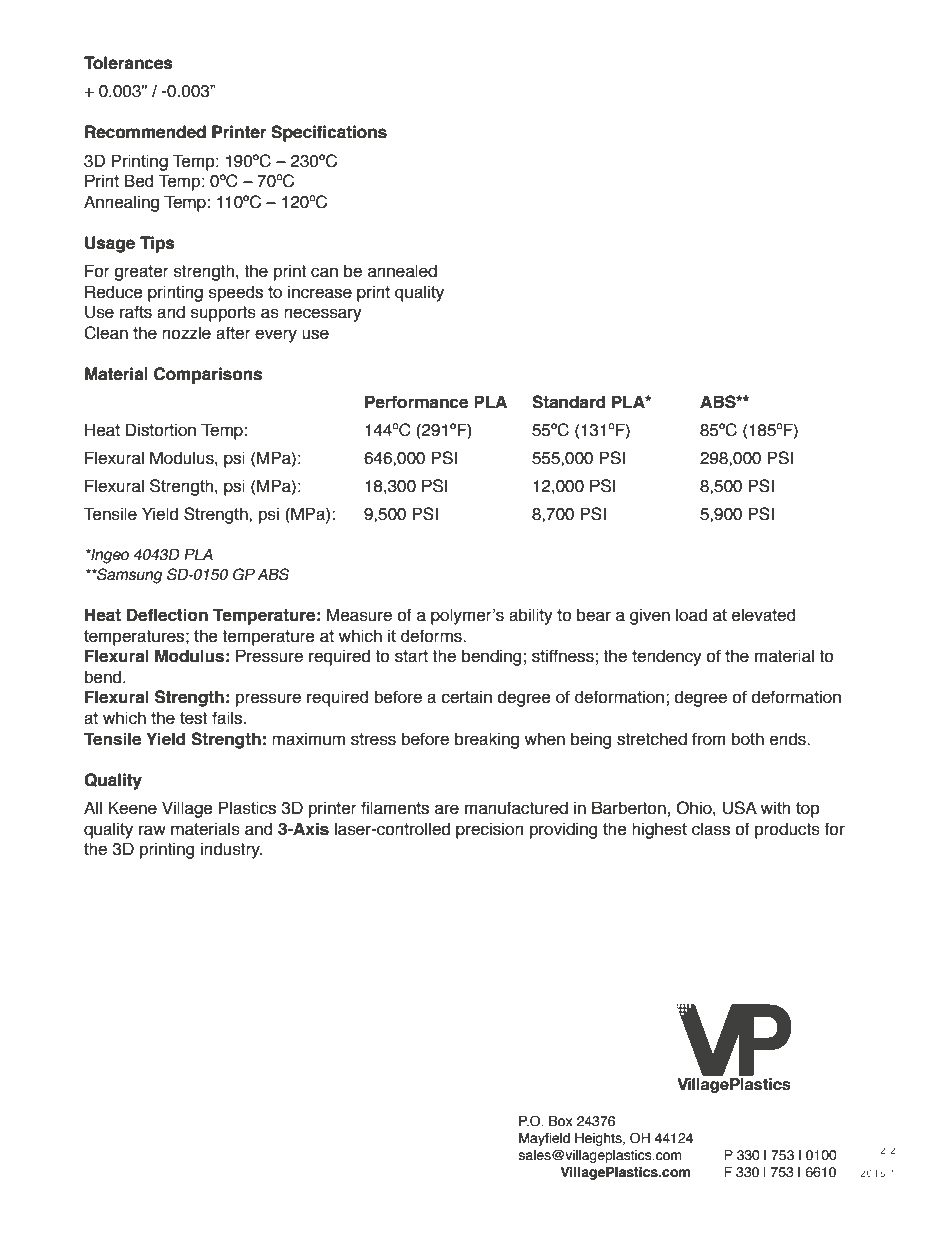  I want to click on Performance, so click(416, 402).
